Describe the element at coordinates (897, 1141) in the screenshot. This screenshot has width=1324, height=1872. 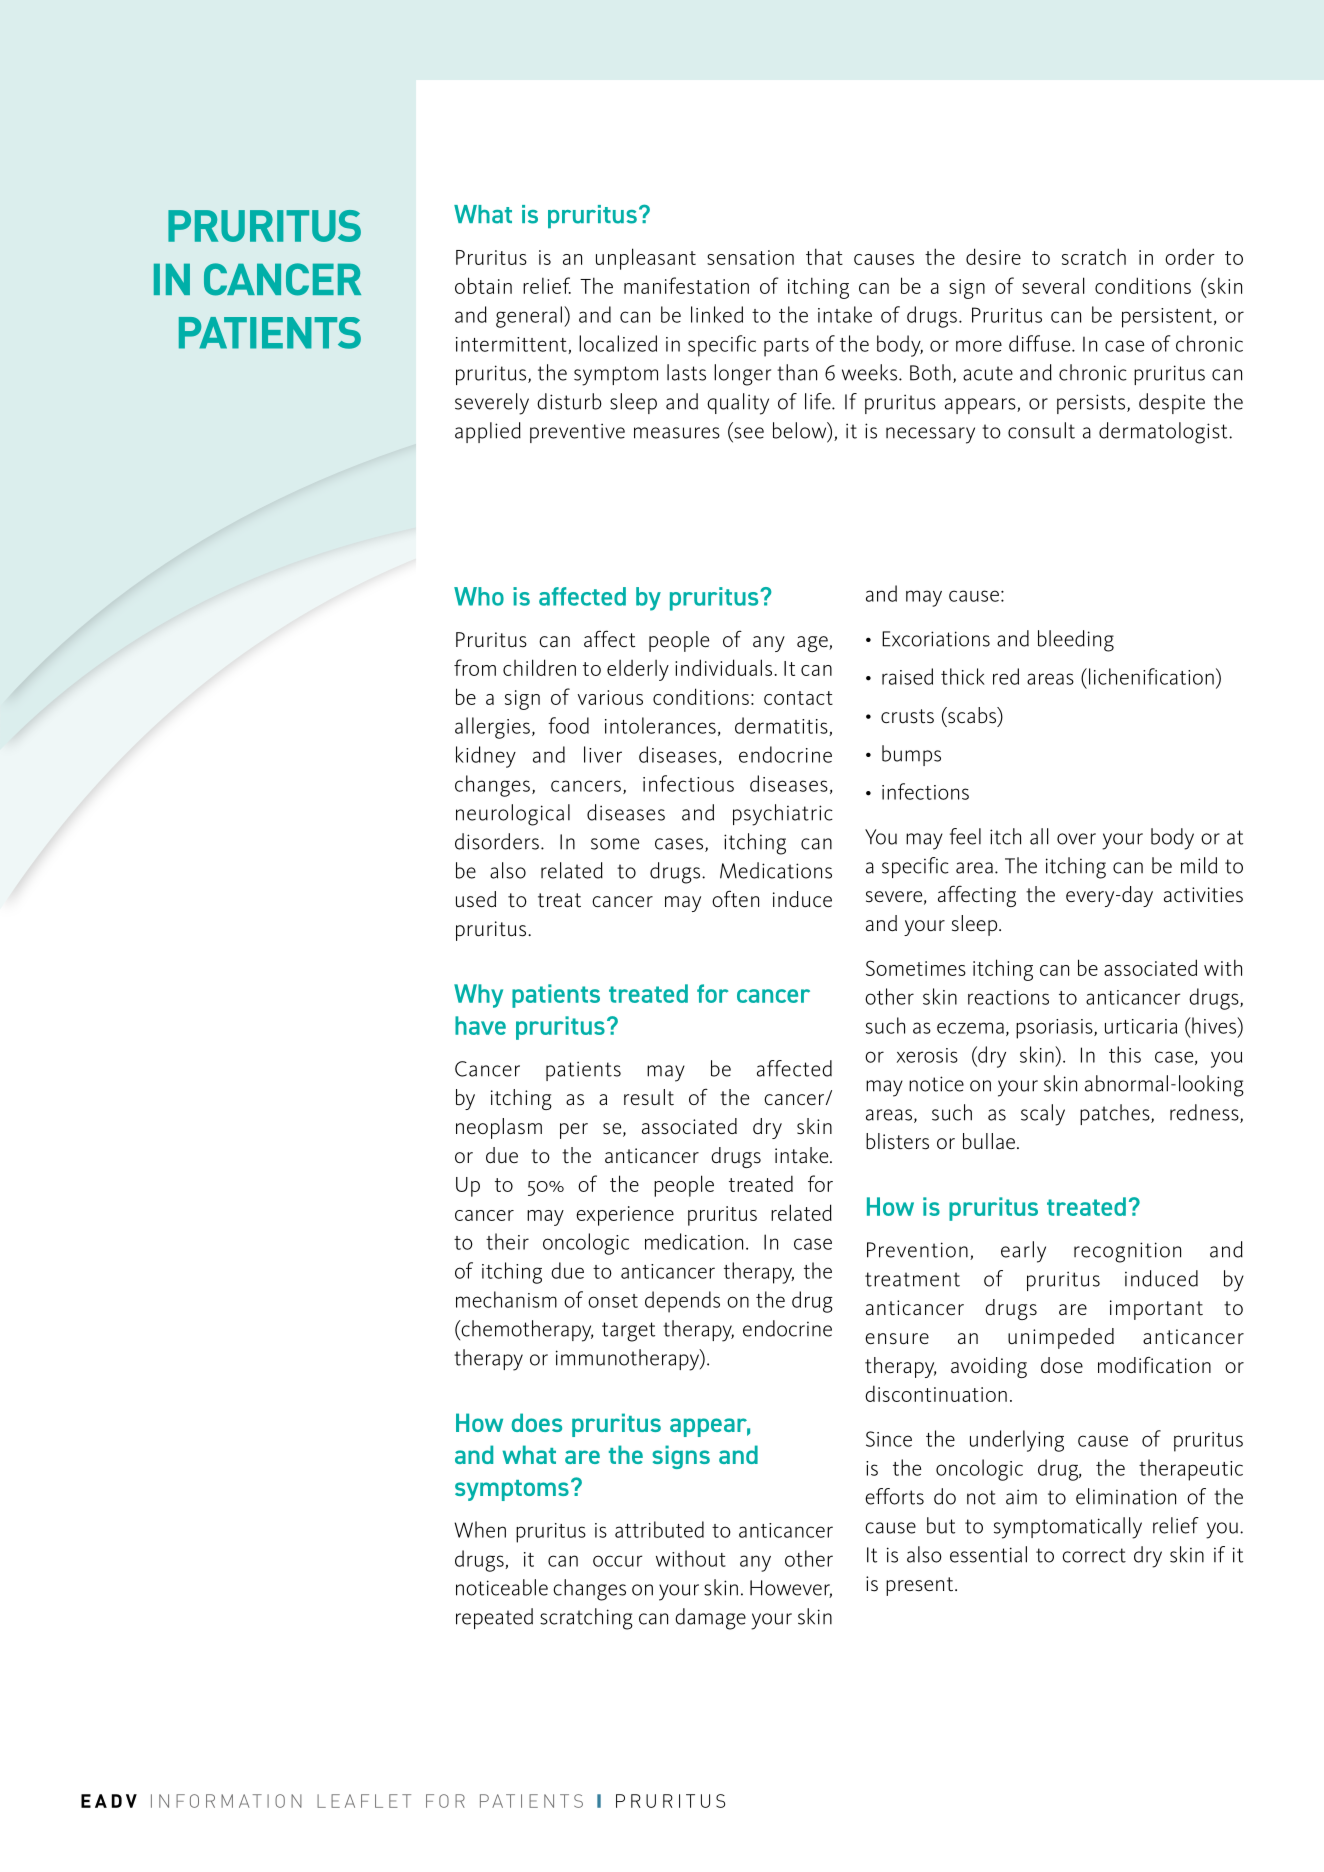
I see `blisters` at that location.
